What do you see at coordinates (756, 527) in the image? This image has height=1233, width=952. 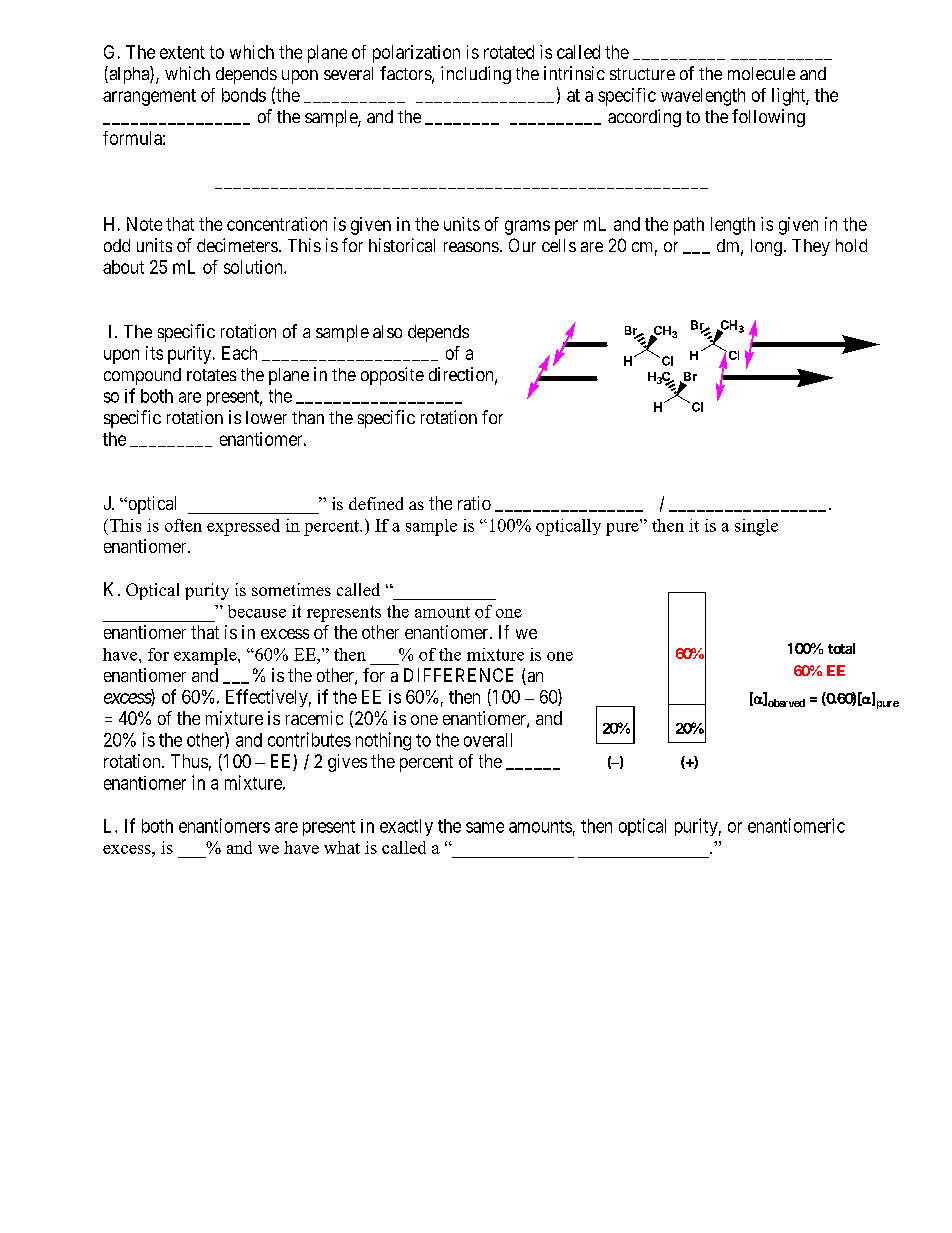 I see `single` at bounding box center [756, 527].
